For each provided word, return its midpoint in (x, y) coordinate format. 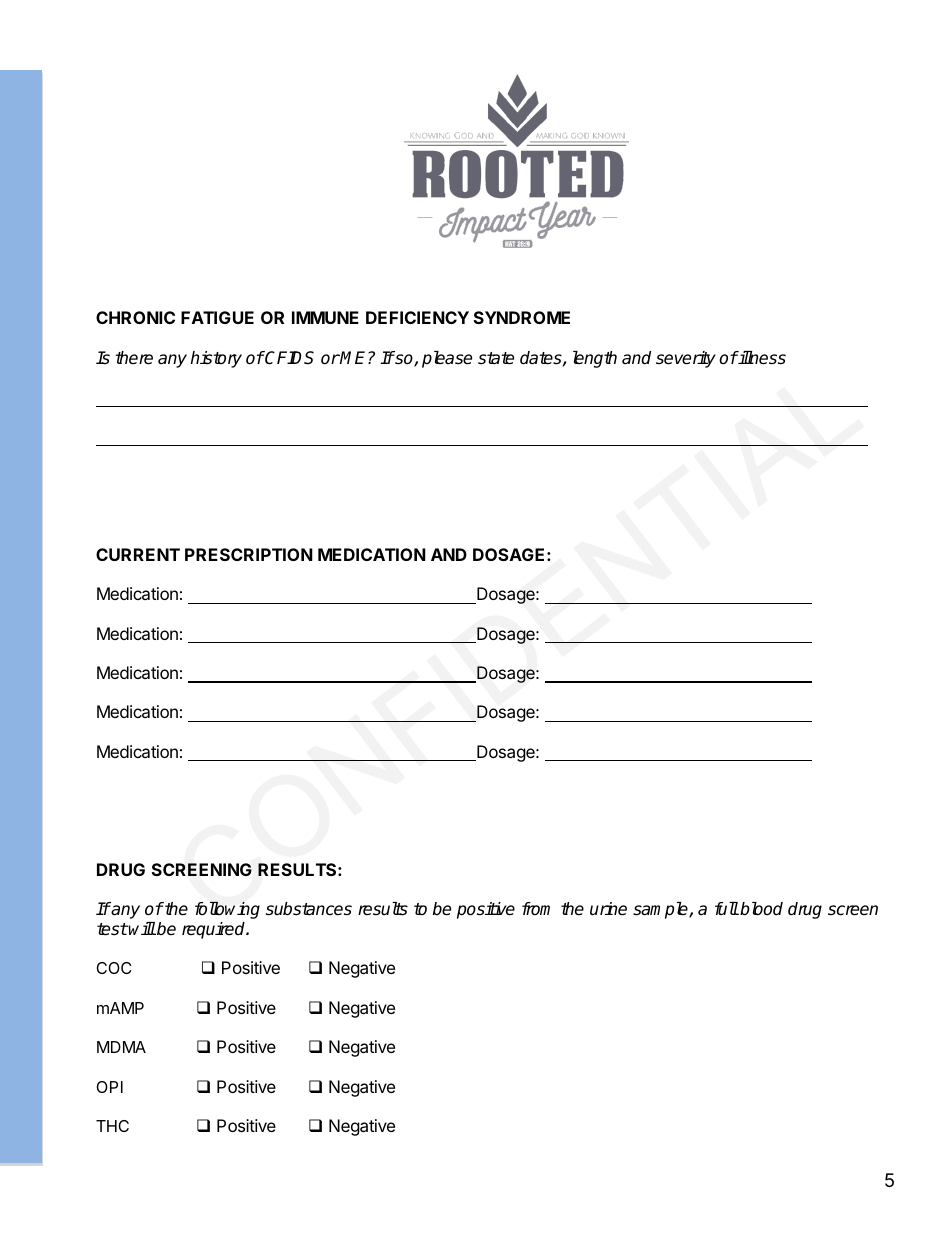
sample (661, 910)
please (447, 359)
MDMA (121, 1047)
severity (686, 359)
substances (309, 909)
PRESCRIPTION (249, 554)
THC (112, 1126)
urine (608, 909)
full (727, 908)
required (215, 930)
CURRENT (138, 554)
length (595, 359)
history (216, 359)
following (227, 910)
